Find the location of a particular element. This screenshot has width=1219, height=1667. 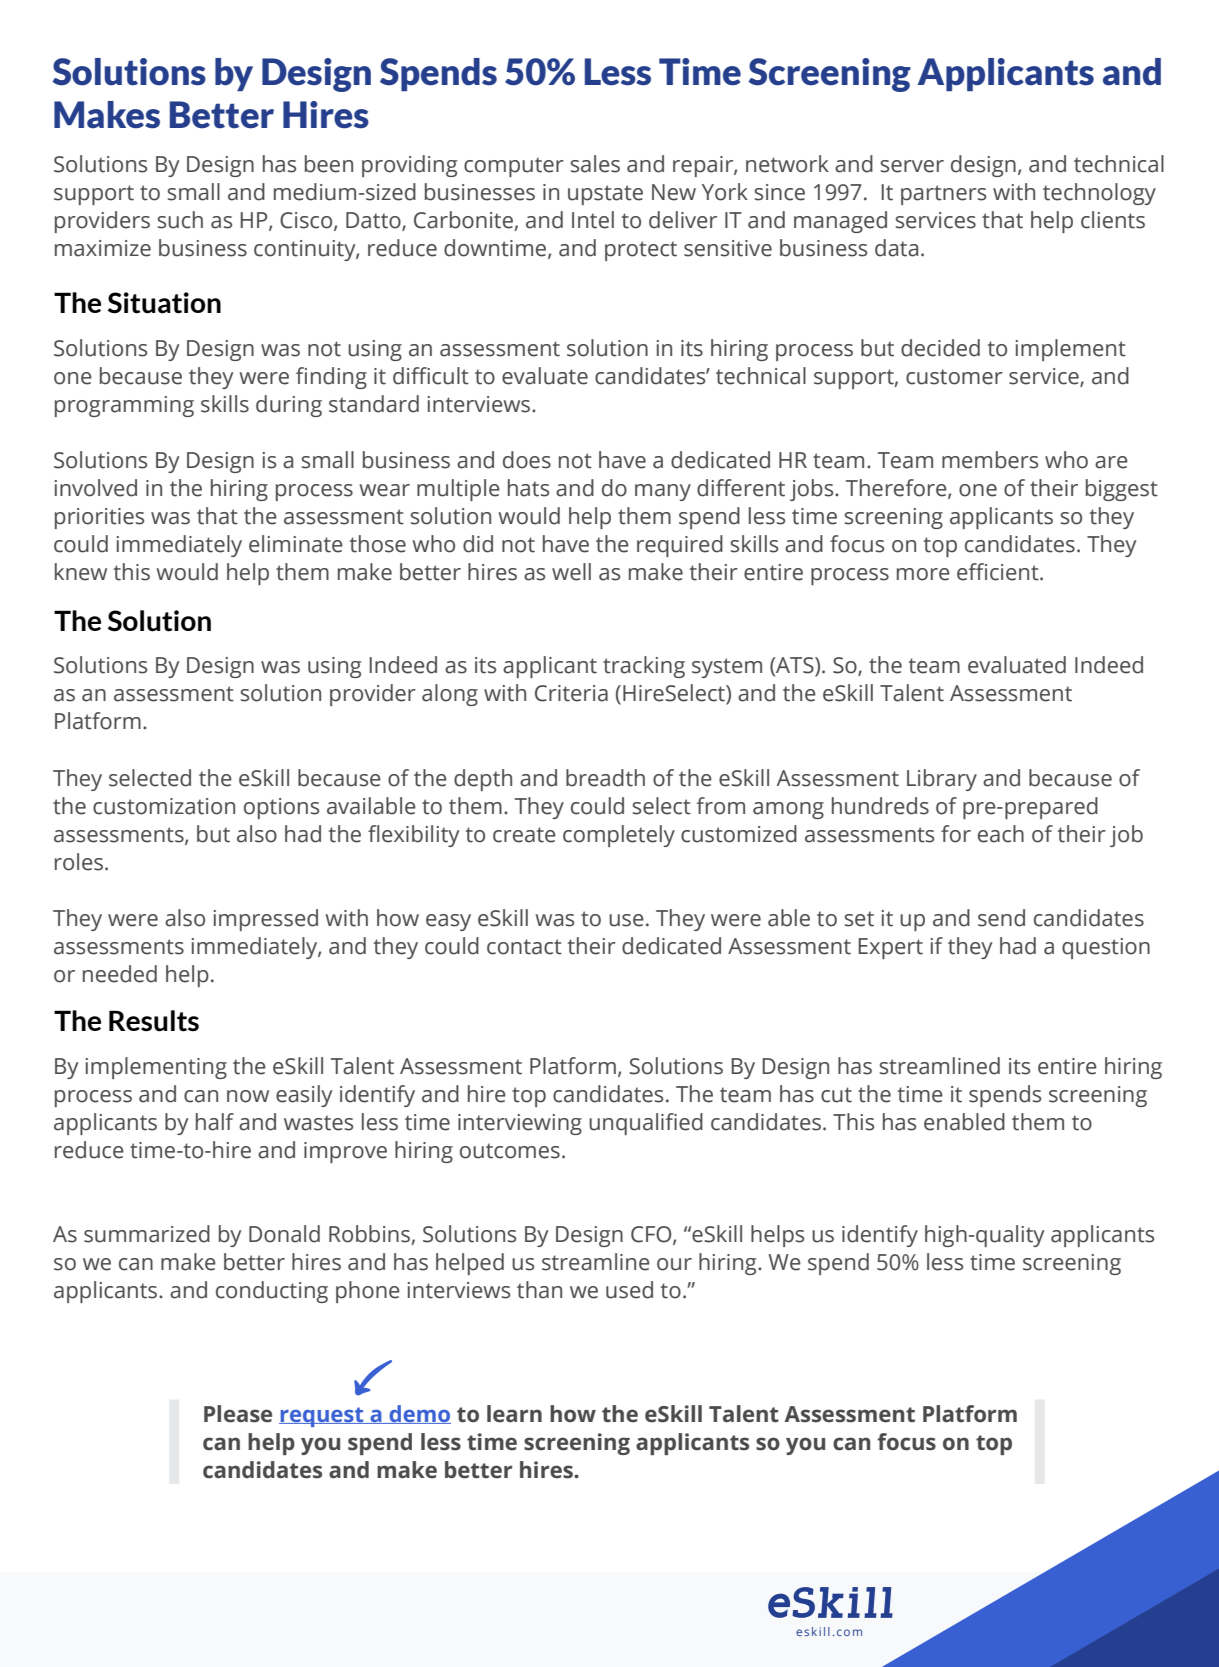

Library is located at coordinates (942, 780).
